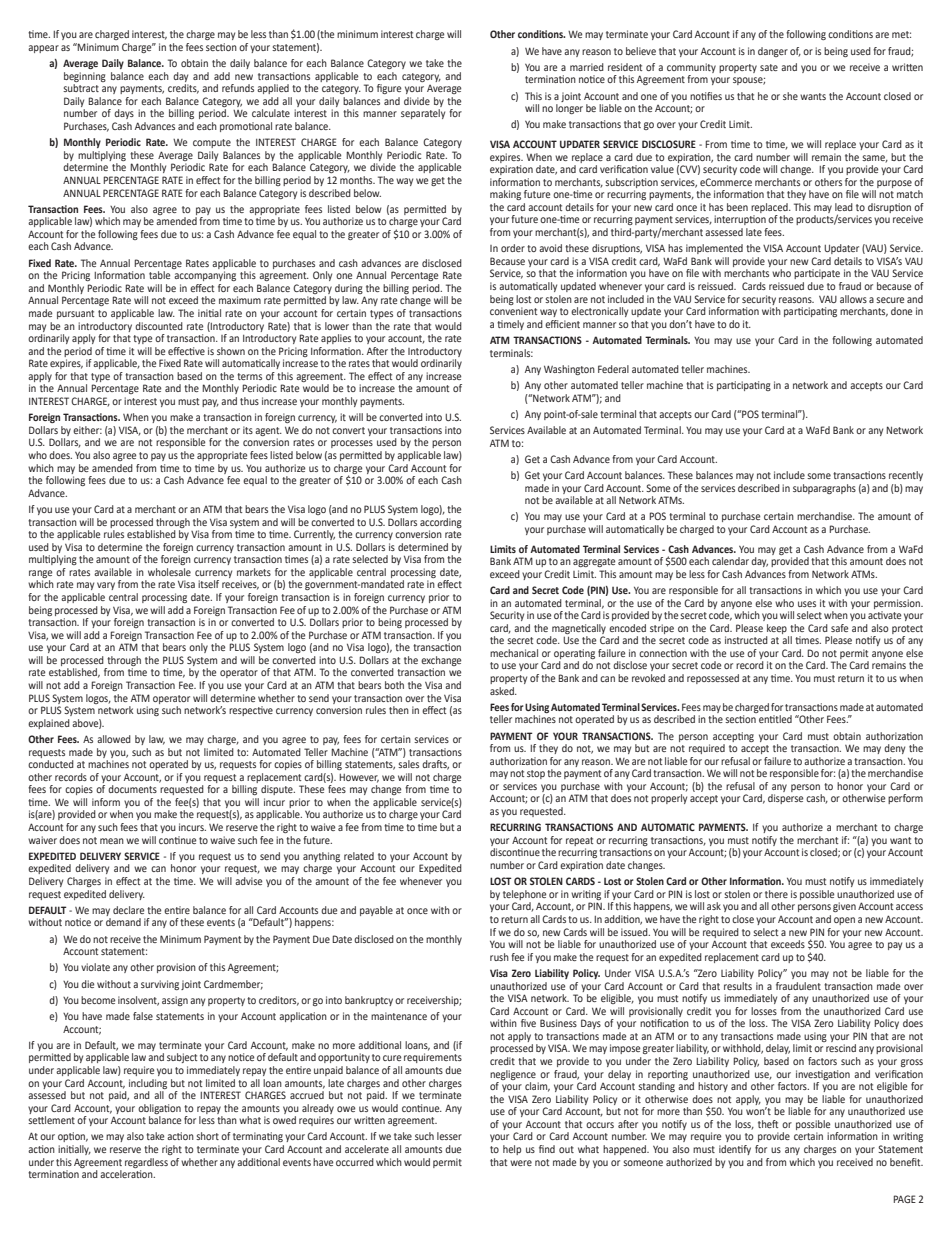 The image size is (952, 1233). What do you see at coordinates (768, 1124) in the page?
I see `theft` at bounding box center [768, 1124].
